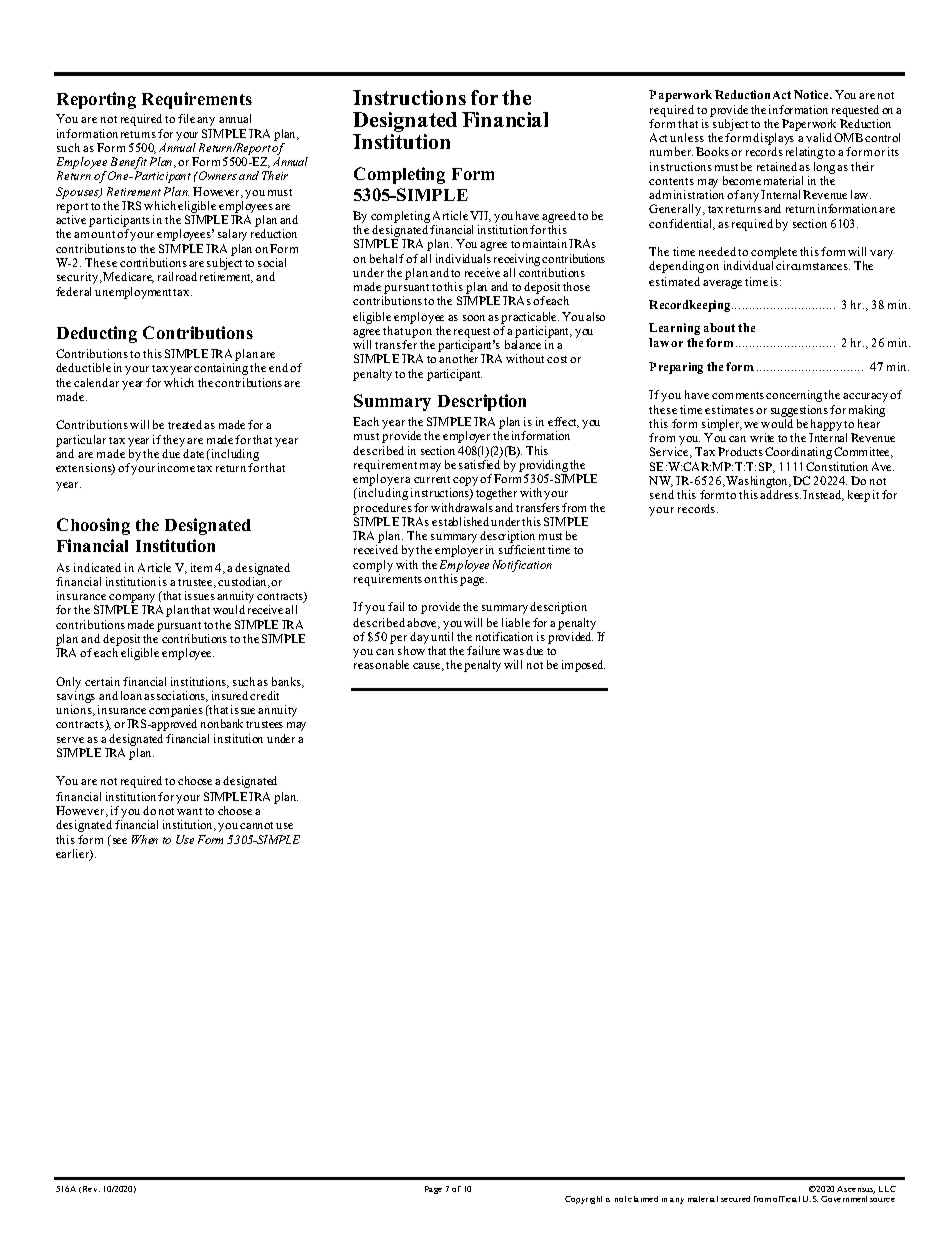  Describe the element at coordinates (798, 453) in the document. I see `Coordinating` at that location.
